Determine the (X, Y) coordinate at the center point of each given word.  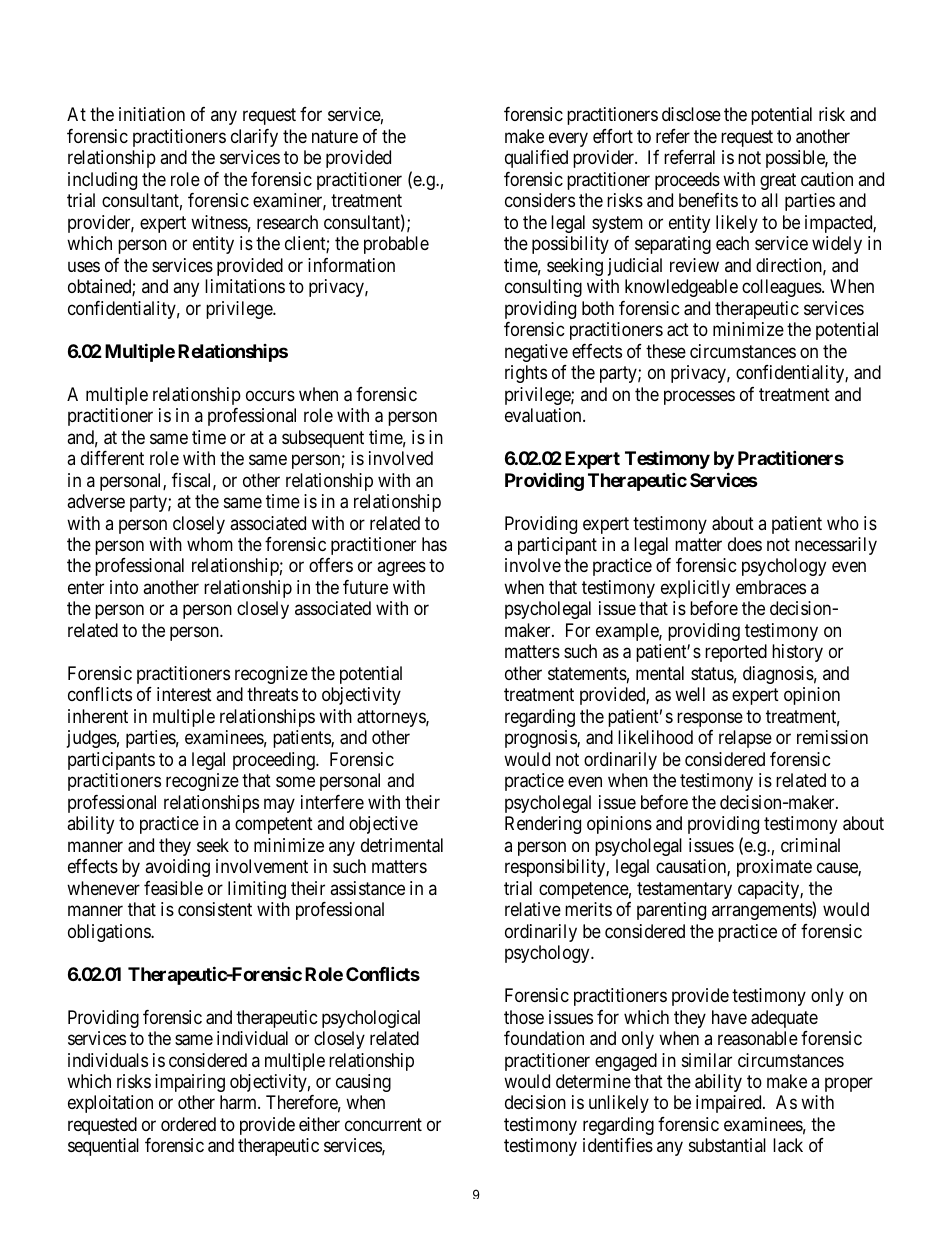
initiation (152, 114)
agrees (401, 569)
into (124, 587)
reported (736, 653)
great (778, 181)
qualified (536, 159)
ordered (188, 1124)
